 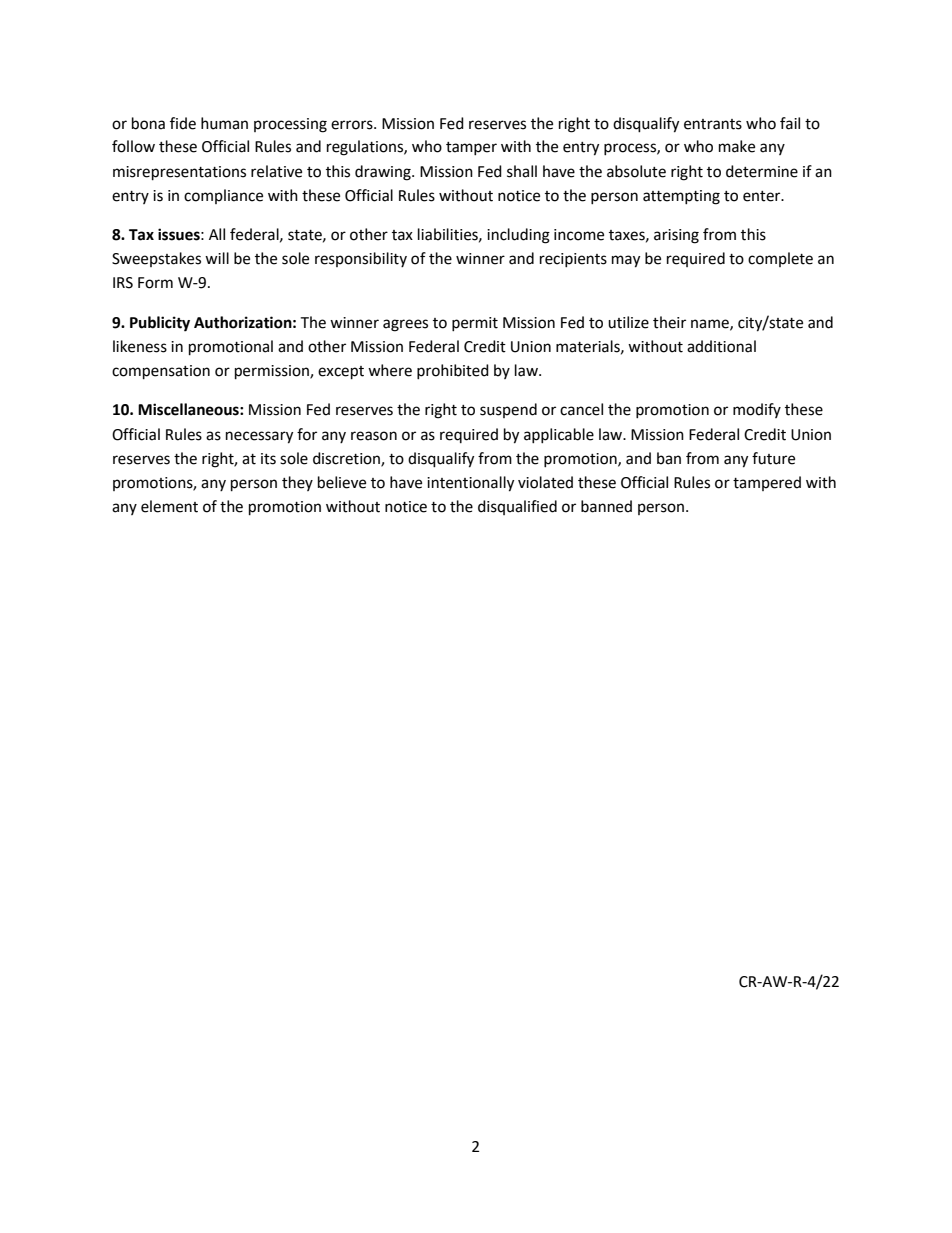 What do you see at coordinates (453, 371) in the image?
I see `prohibited` at bounding box center [453, 371].
